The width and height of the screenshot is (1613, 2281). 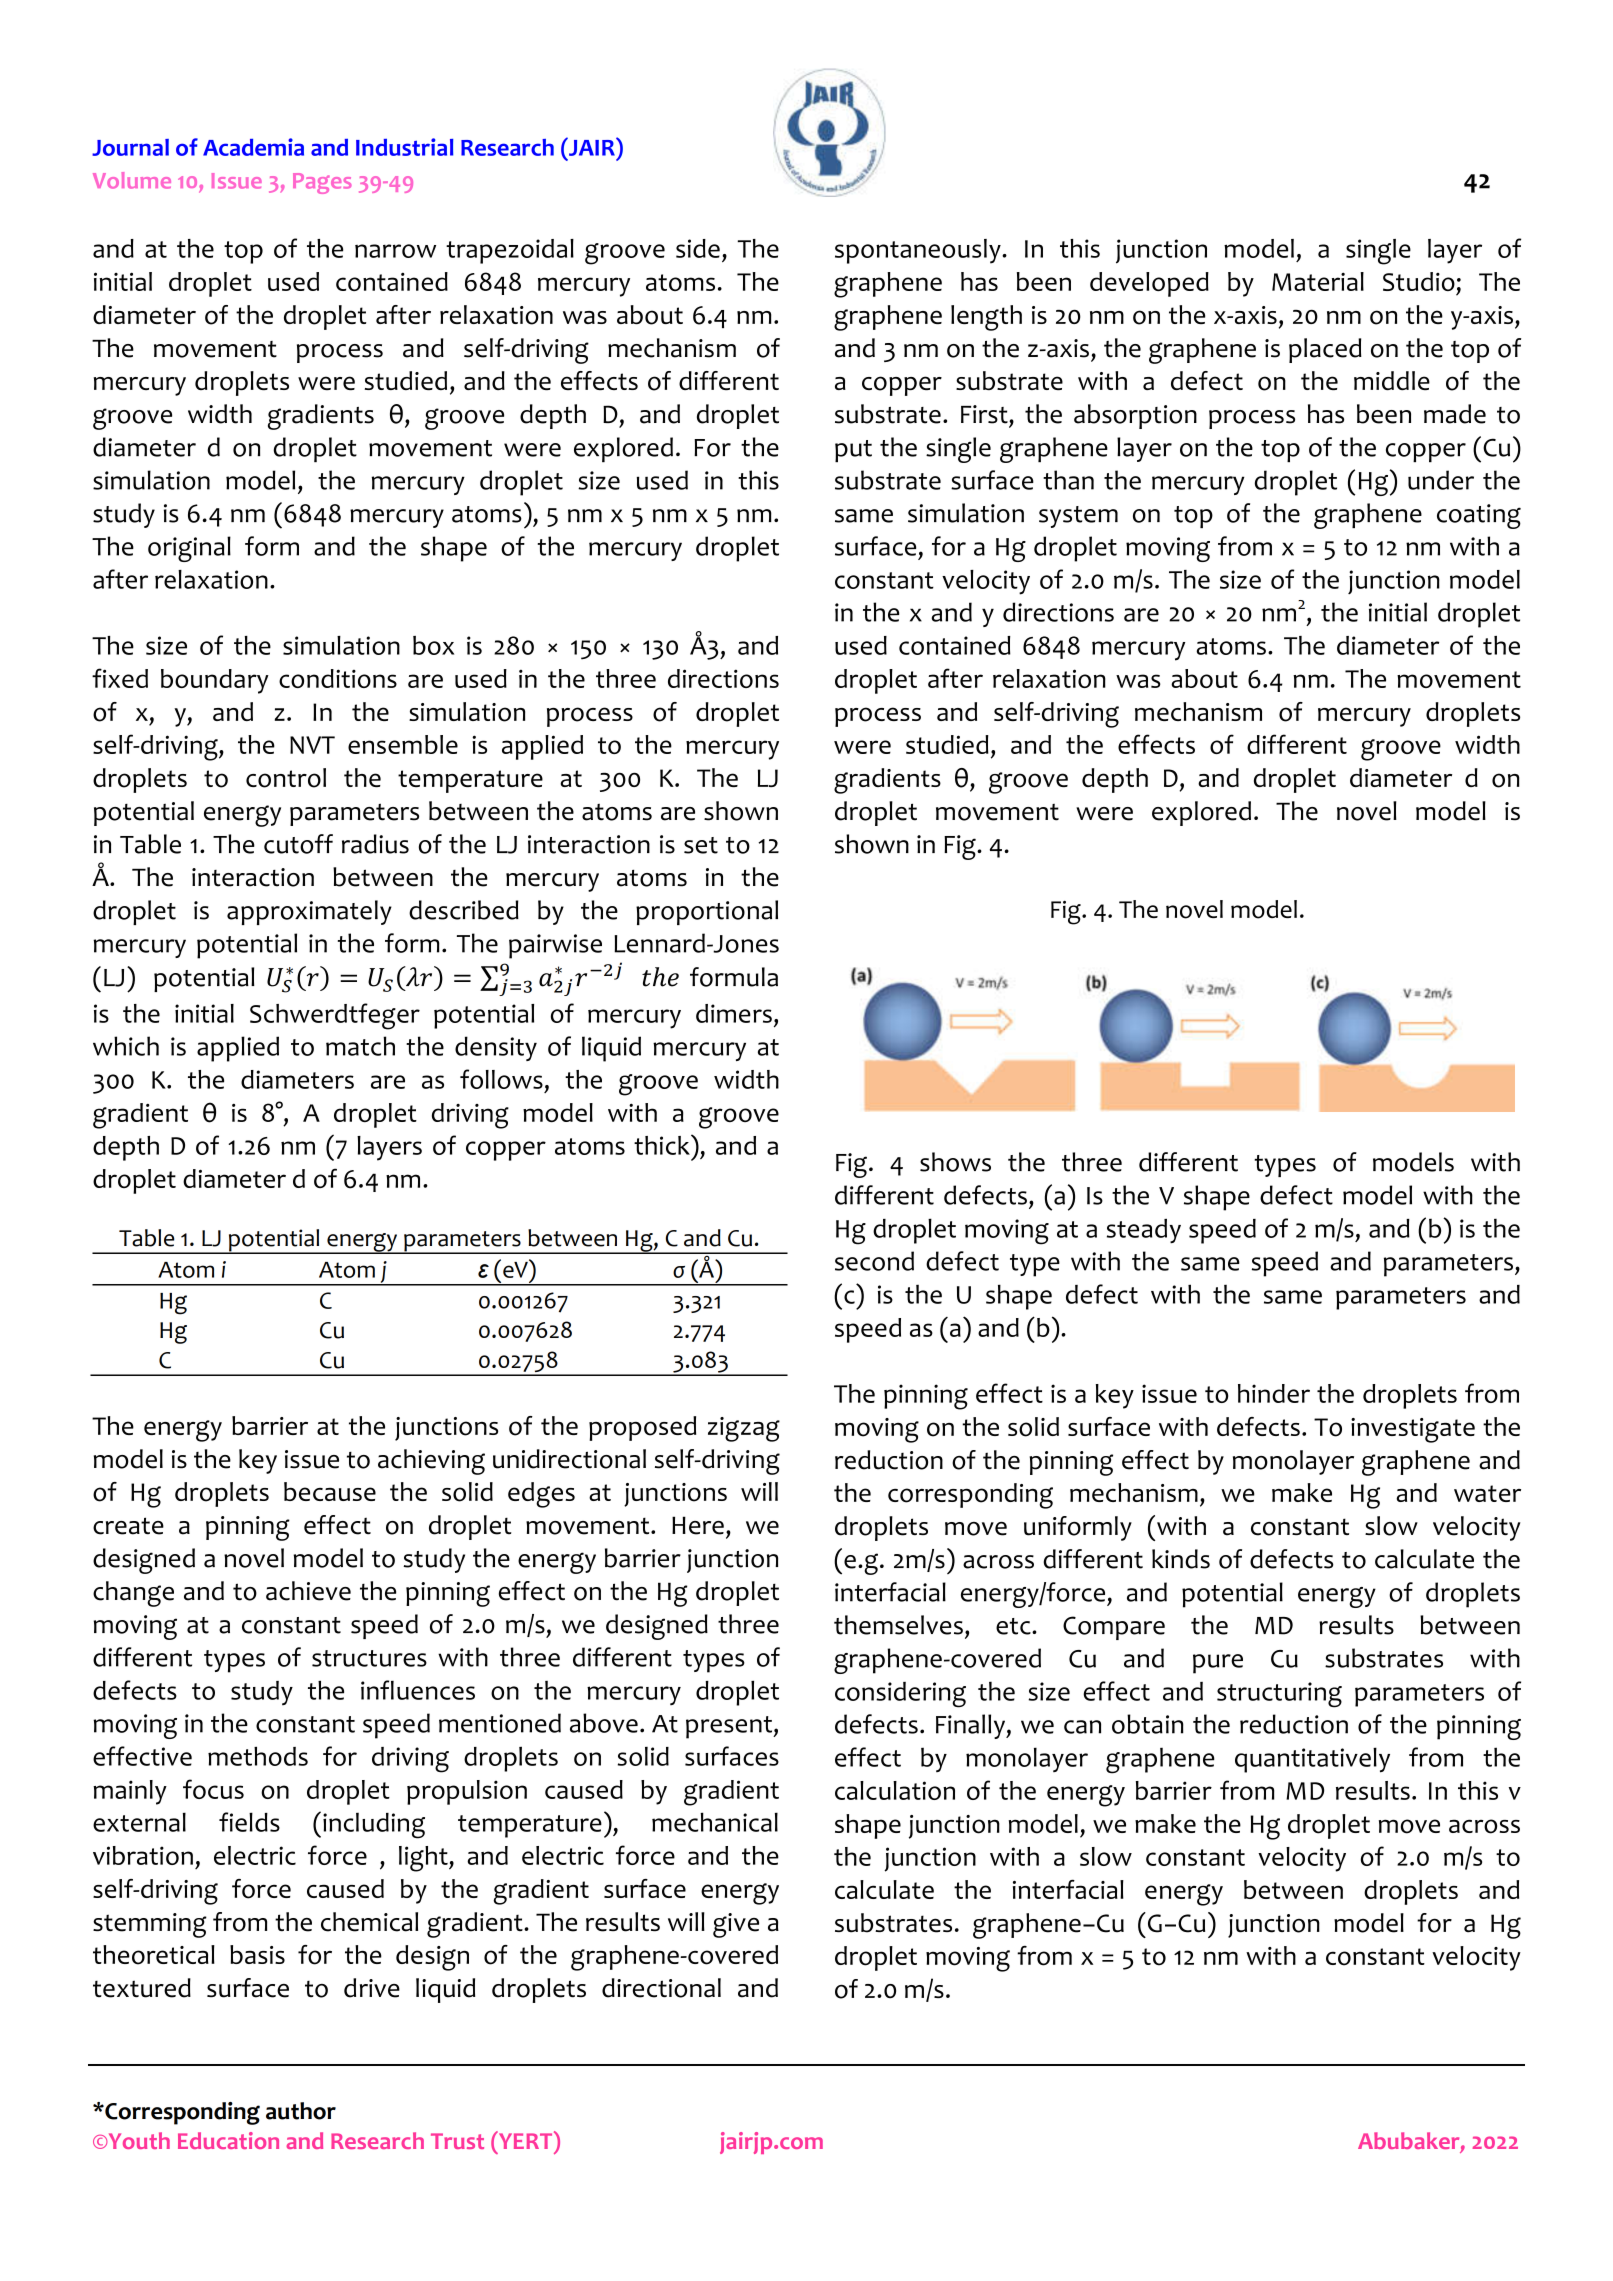 I want to click on spontaneously, so click(x=919, y=251).
